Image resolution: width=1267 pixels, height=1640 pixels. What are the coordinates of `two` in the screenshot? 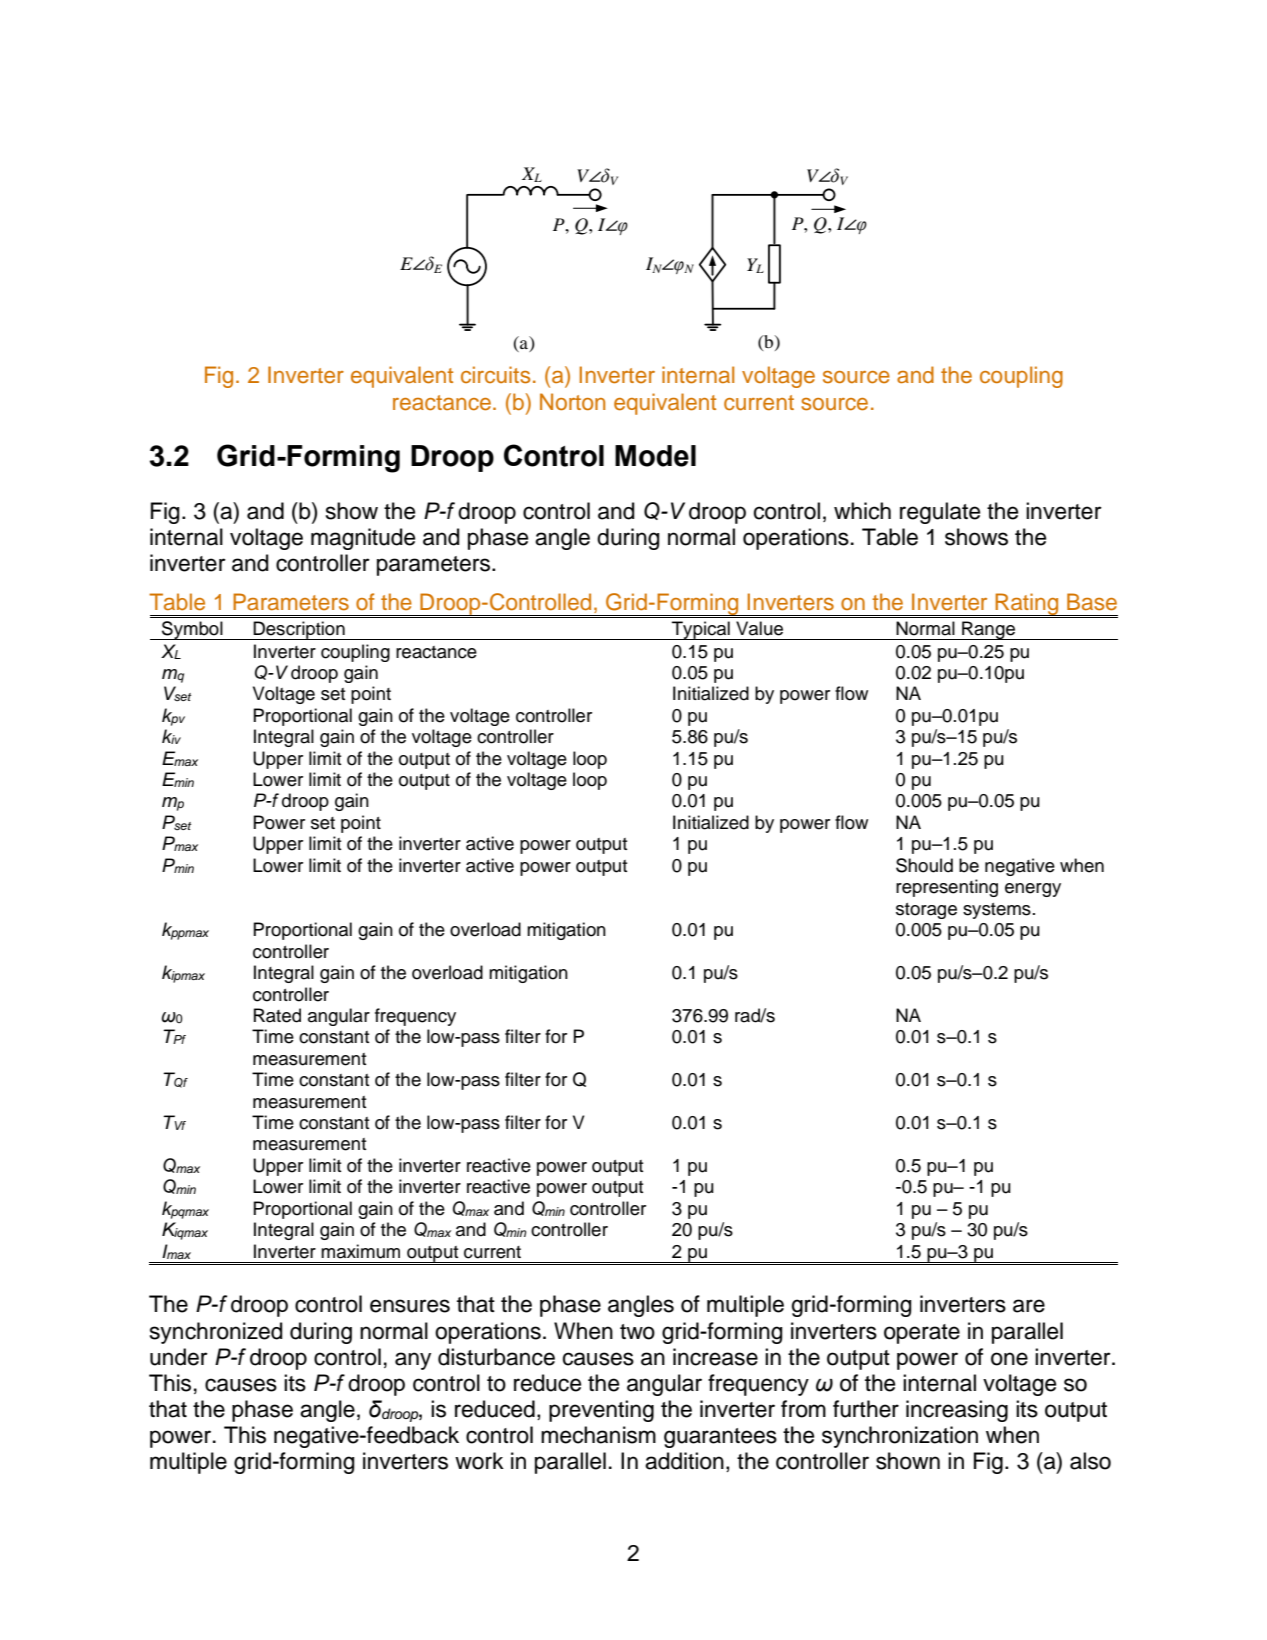 It's located at (637, 1332).
